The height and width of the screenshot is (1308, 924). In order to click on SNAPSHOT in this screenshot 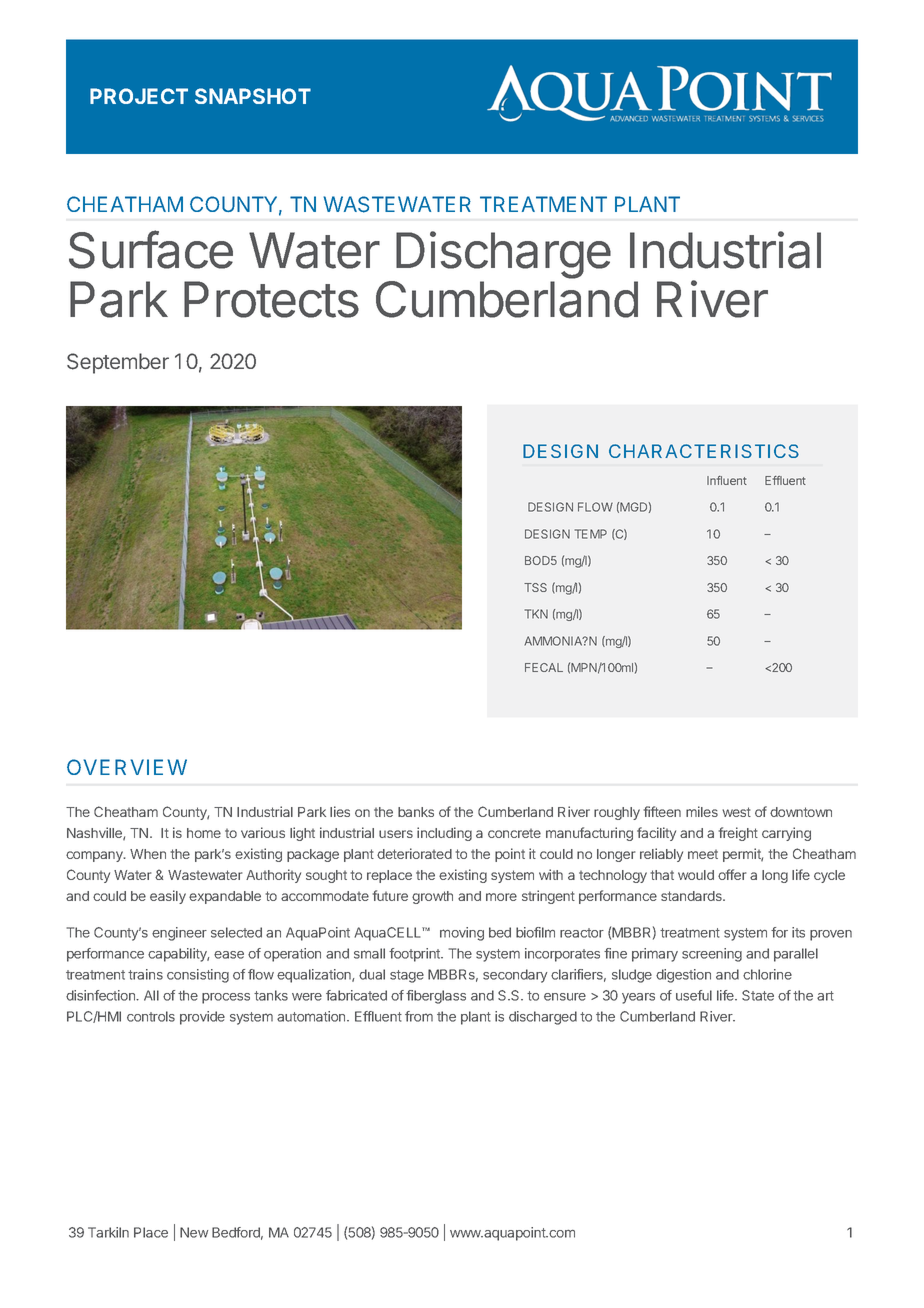, I will do `click(253, 96)`.
